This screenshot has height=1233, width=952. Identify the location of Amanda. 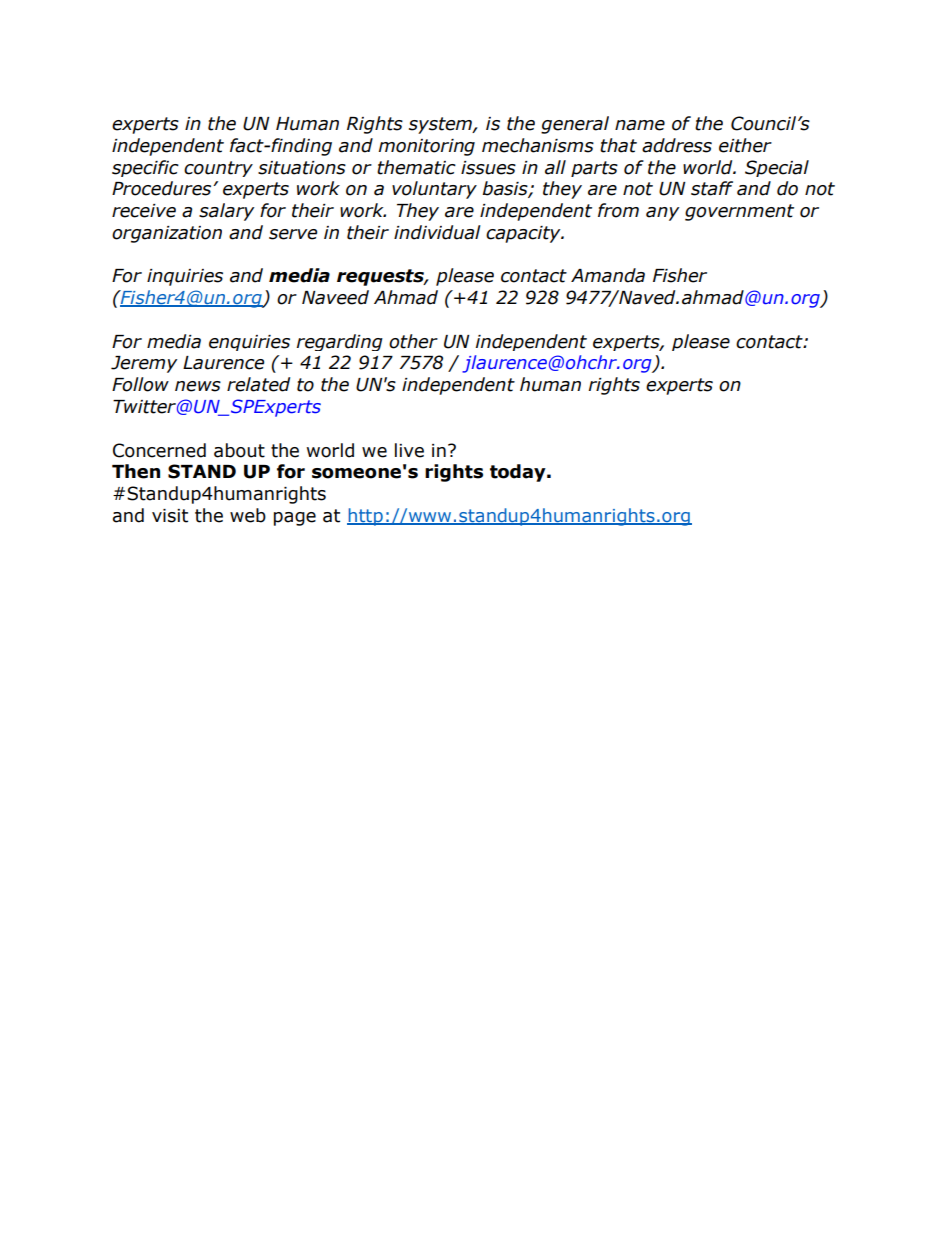
(608, 275).
